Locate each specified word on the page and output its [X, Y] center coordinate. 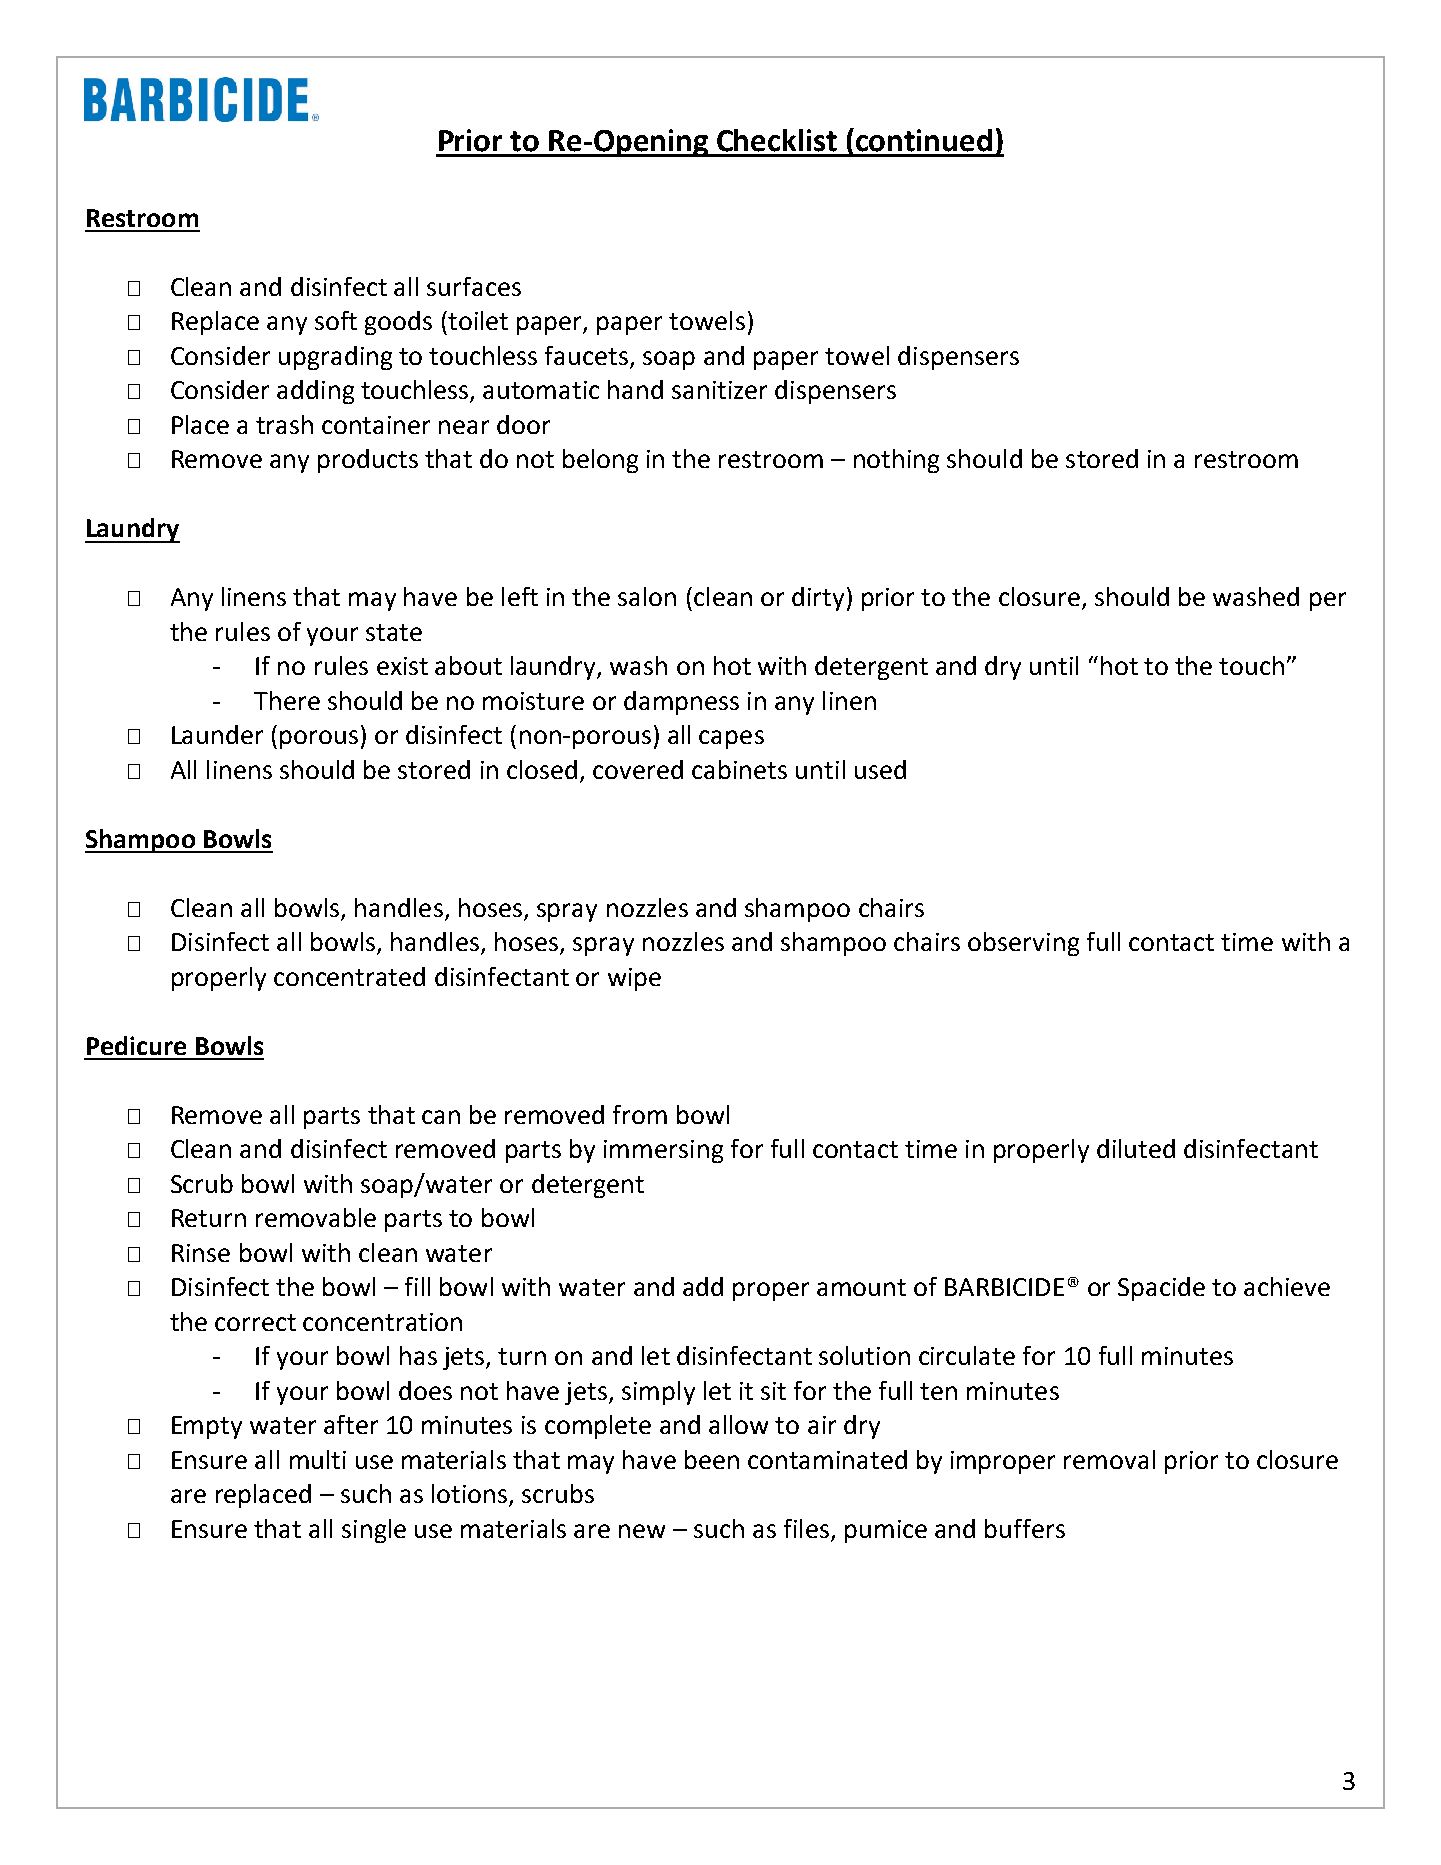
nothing [896, 461]
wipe [634, 979]
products [368, 461]
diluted [1136, 1148]
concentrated [349, 976]
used [880, 769]
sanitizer [719, 390]
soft [336, 320]
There [287, 700]
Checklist [777, 140]
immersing [663, 1151]
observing [1023, 944]
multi [318, 1459]
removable [316, 1217]
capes [731, 739]
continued [924, 140]
